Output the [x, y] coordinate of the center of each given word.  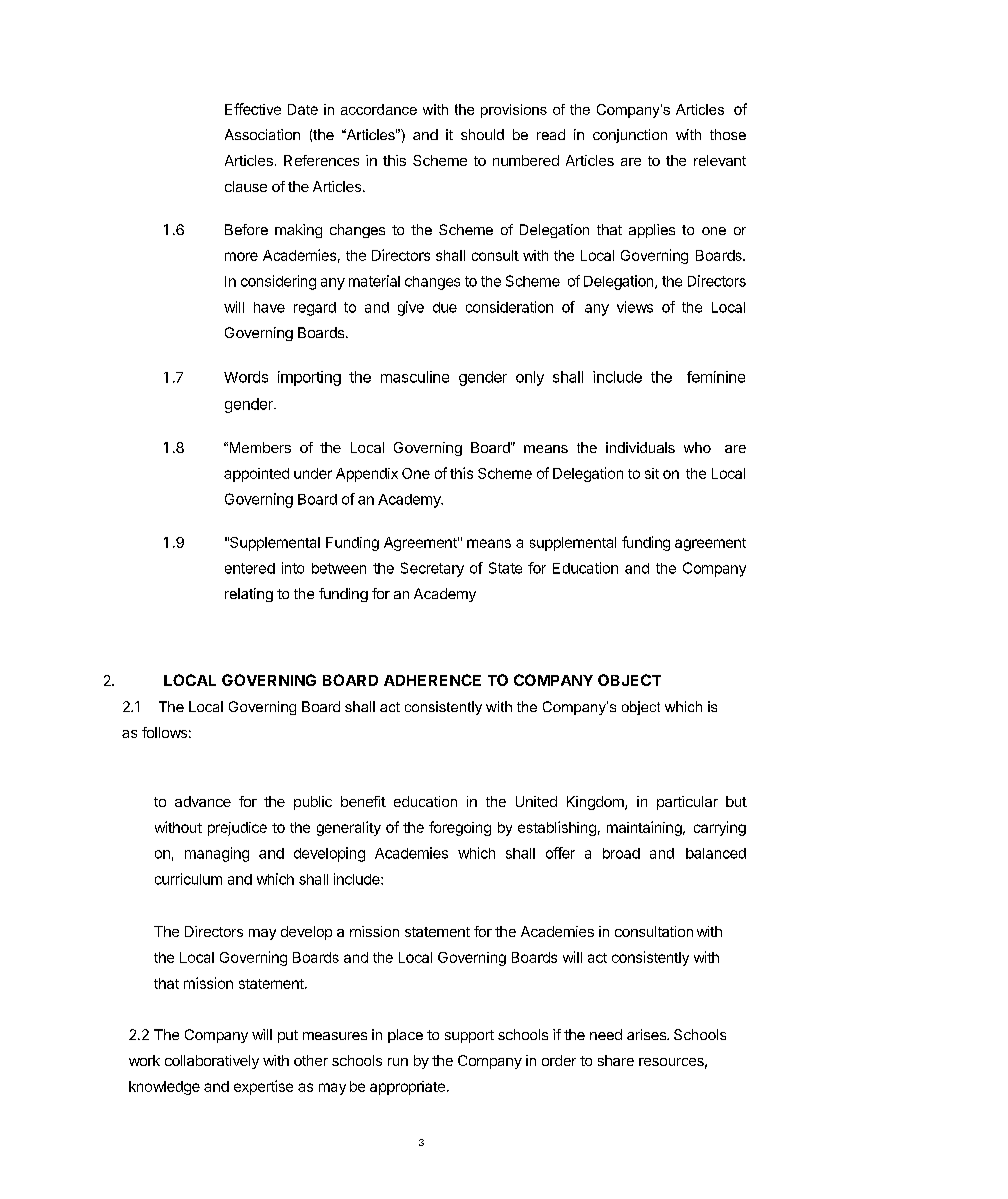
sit [652, 473]
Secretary [432, 569]
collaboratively [212, 1062]
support [469, 1036]
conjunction [630, 136]
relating [249, 595]
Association [262, 134]
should [482, 134]
